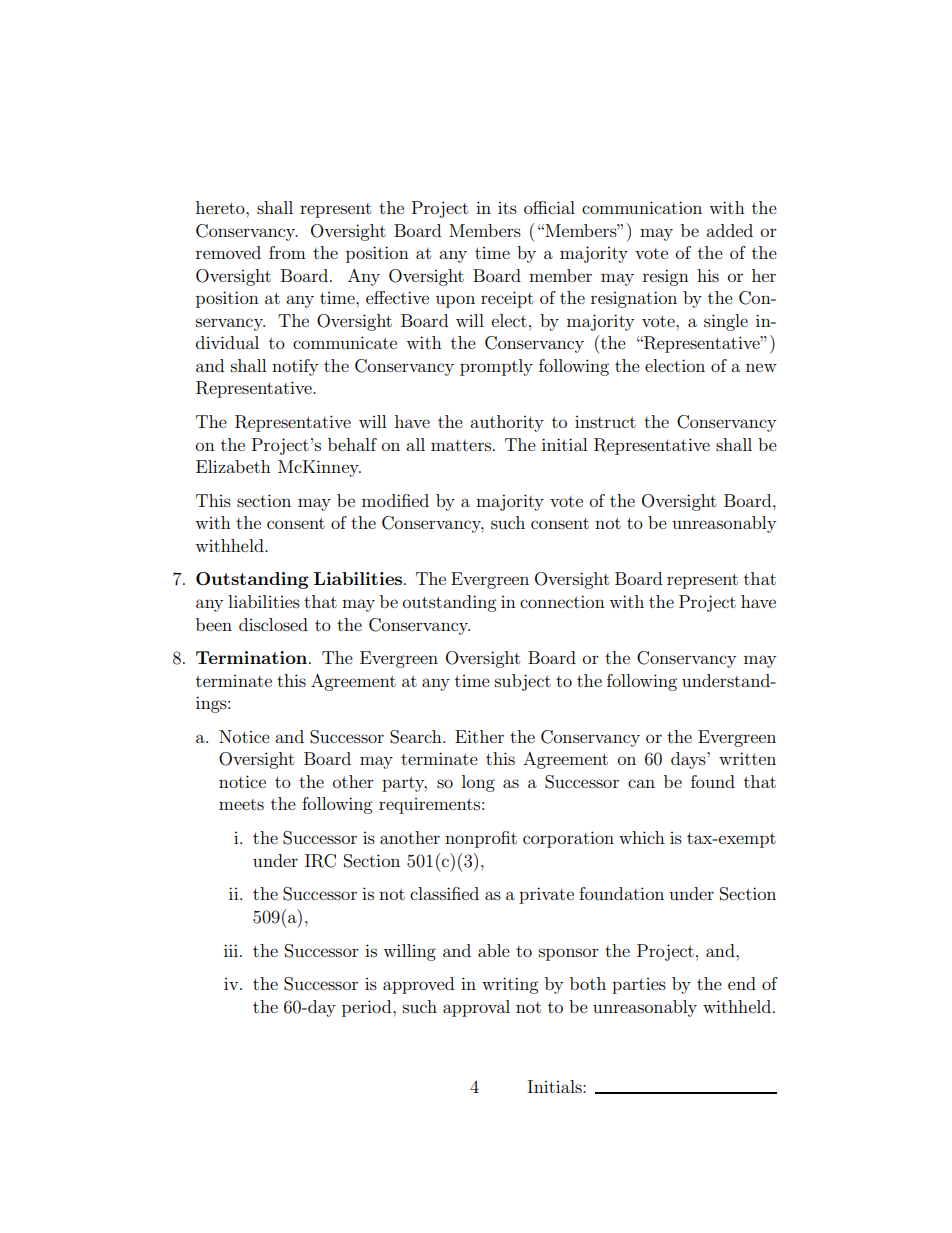 The image size is (952, 1233). Describe the element at coordinates (742, 983) in the image. I see `end` at that location.
